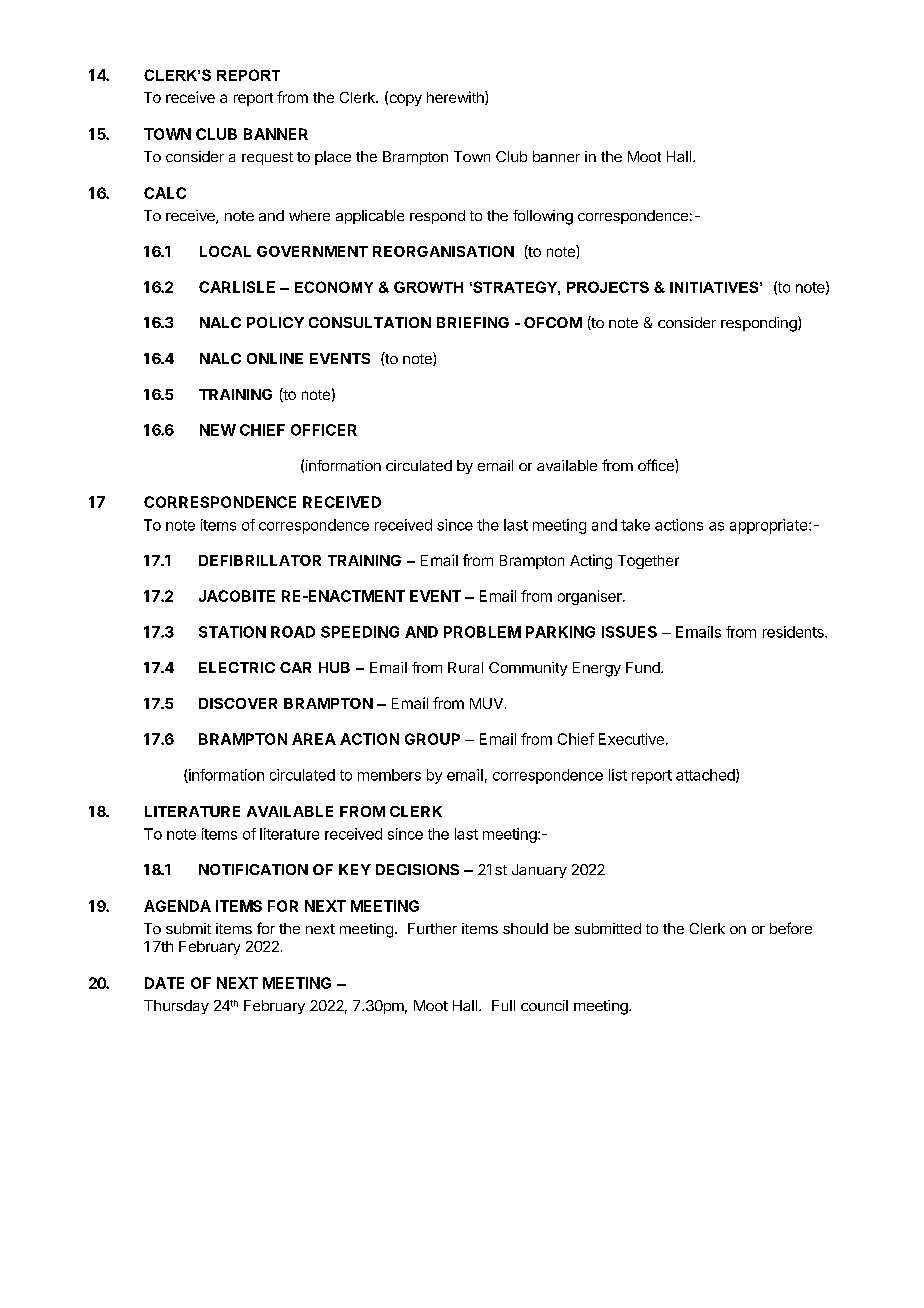 The width and height of the screenshot is (924, 1308). What do you see at coordinates (275, 322) in the screenshot?
I see `POLICY` at bounding box center [275, 322].
